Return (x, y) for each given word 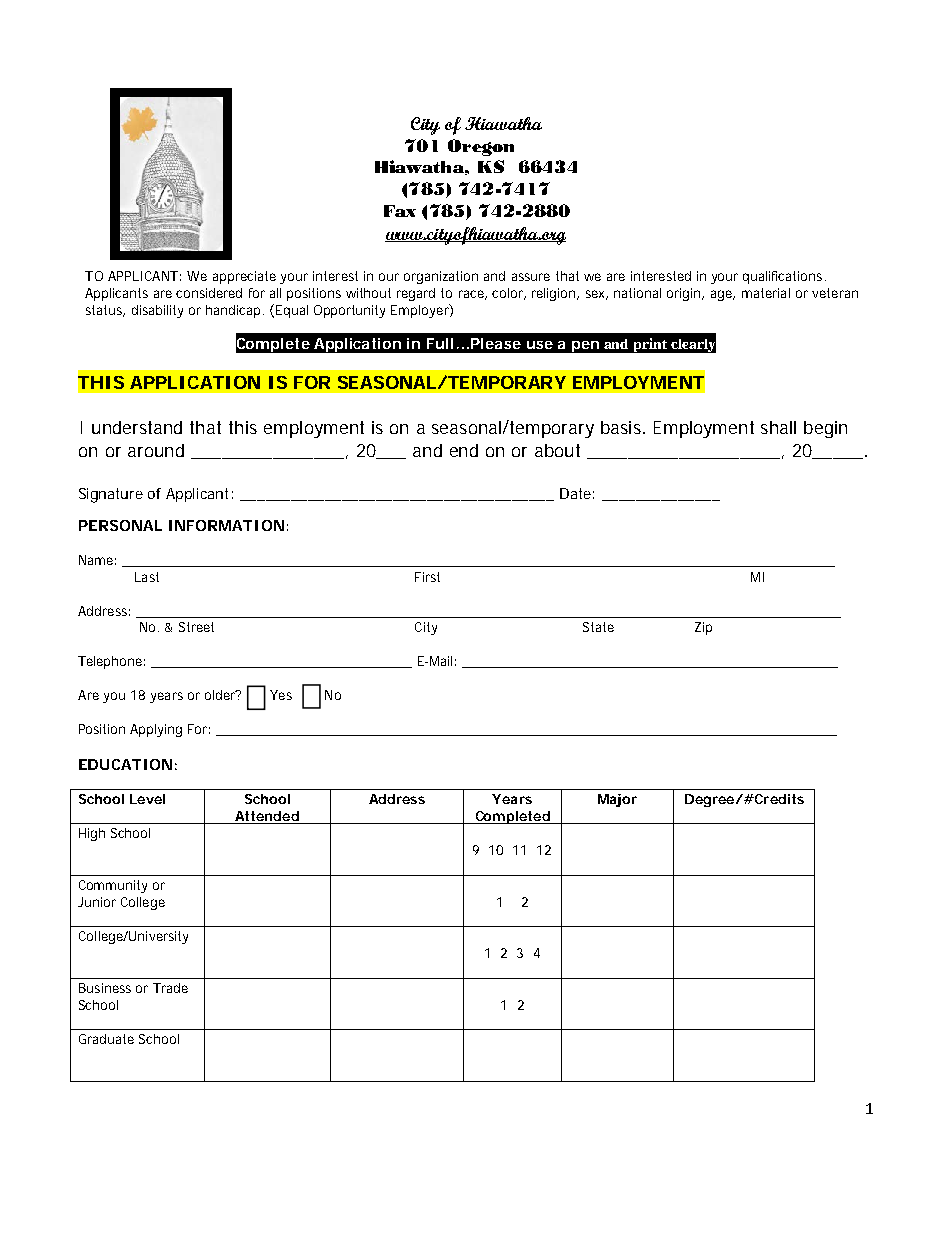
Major (617, 800)
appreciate (244, 277)
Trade (170, 988)
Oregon (481, 147)
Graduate (106, 1039)
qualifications (782, 277)
